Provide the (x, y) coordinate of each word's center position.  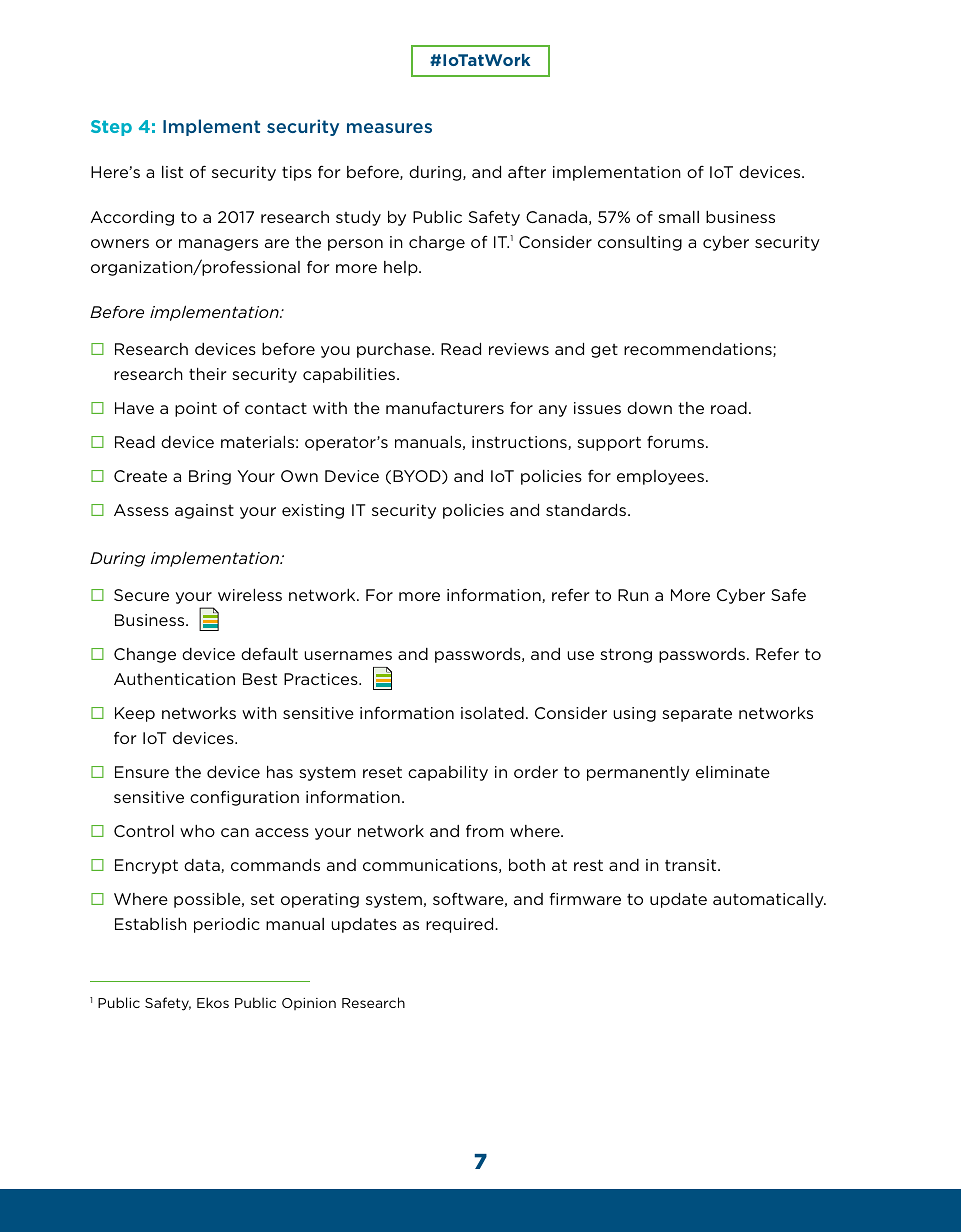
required (461, 925)
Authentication (174, 679)
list (172, 172)
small (678, 217)
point (196, 409)
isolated (492, 713)
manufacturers (445, 407)
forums (675, 441)
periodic (227, 925)
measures (389, 128)
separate (697, 714)
